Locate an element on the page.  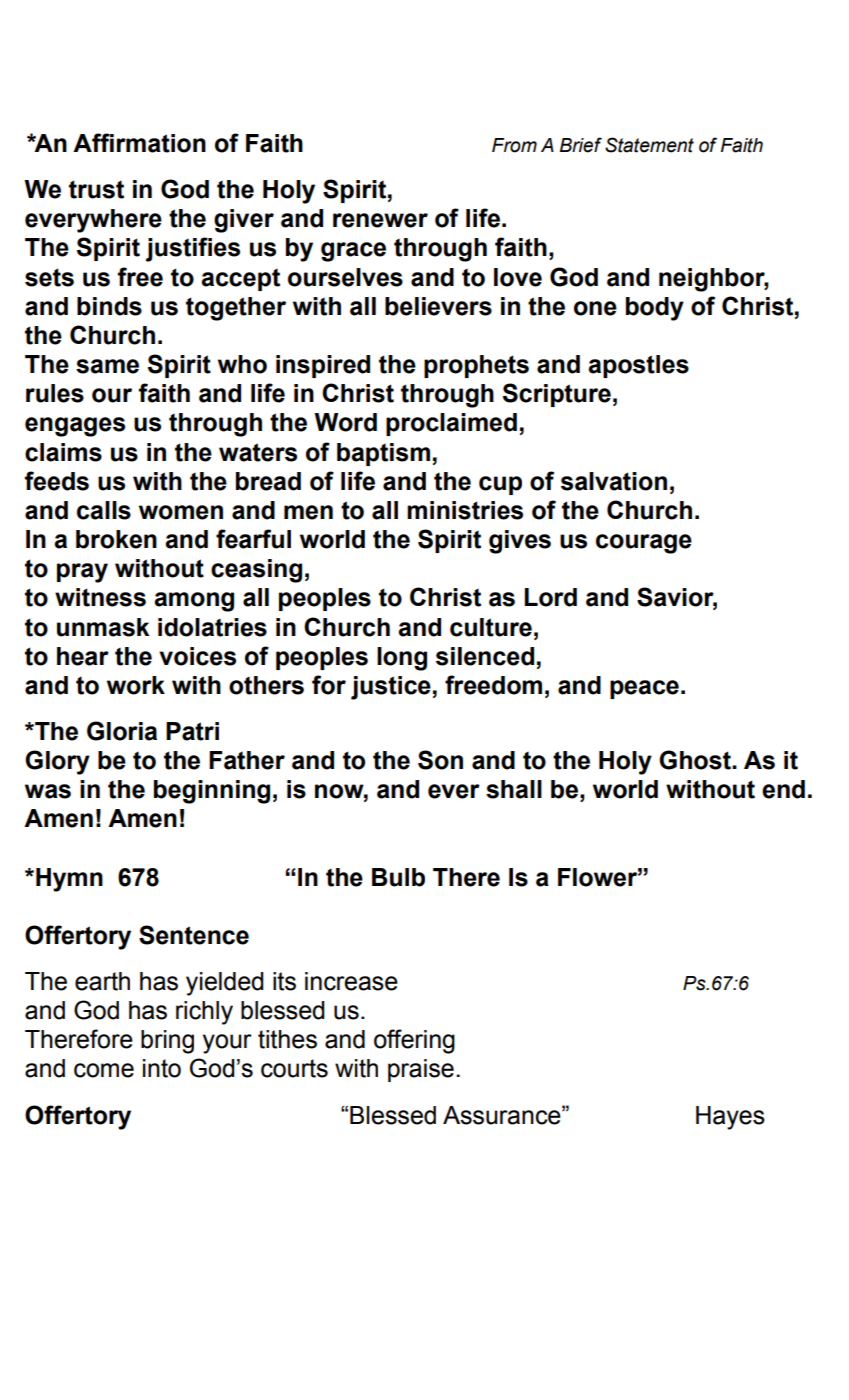
beginning is located at coordinates (212, 792).
